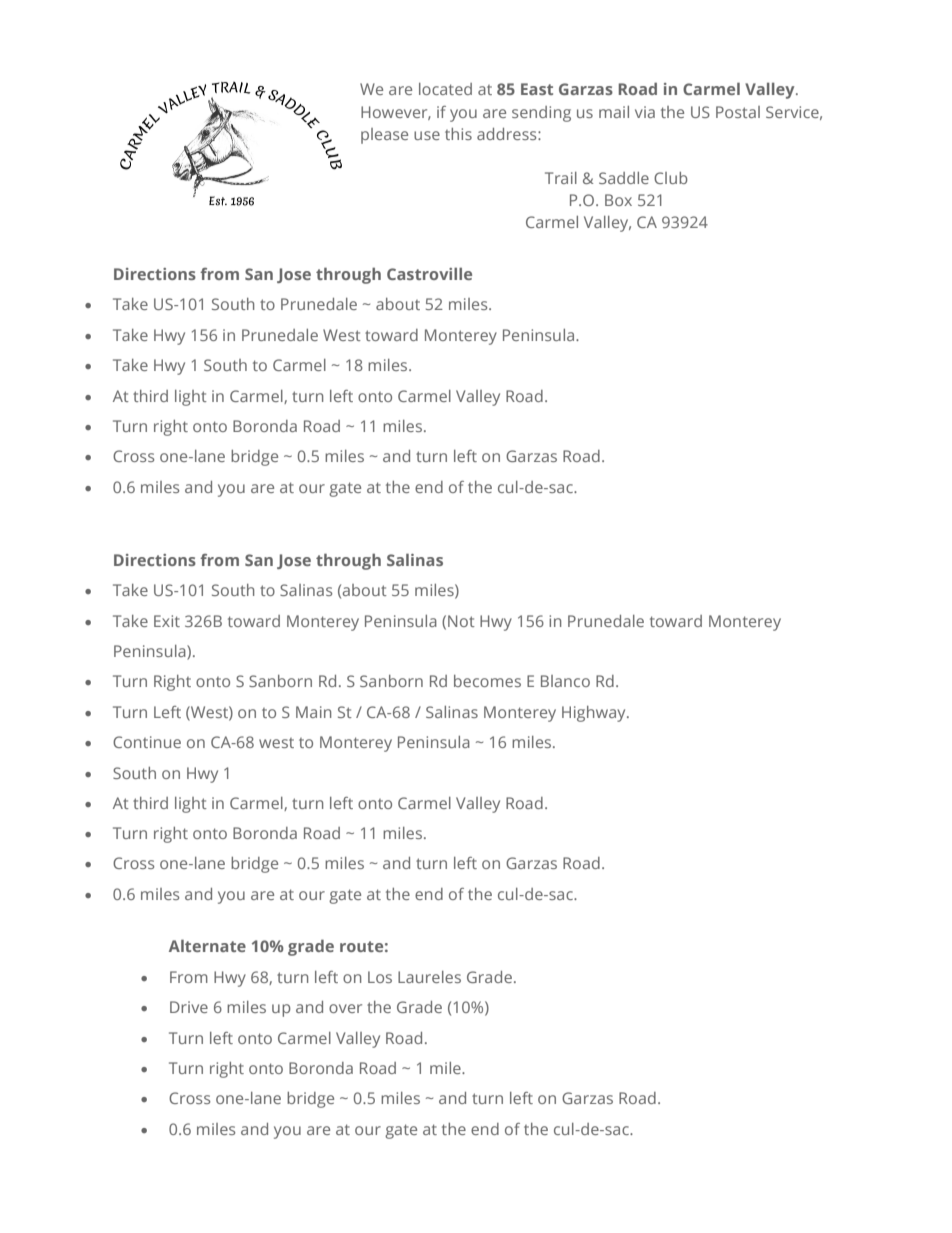 The height and width of the screenshot is (1233, 952). Describe the element at coordinates (380, 977) in the screenshot. I see `Los` at that location.
